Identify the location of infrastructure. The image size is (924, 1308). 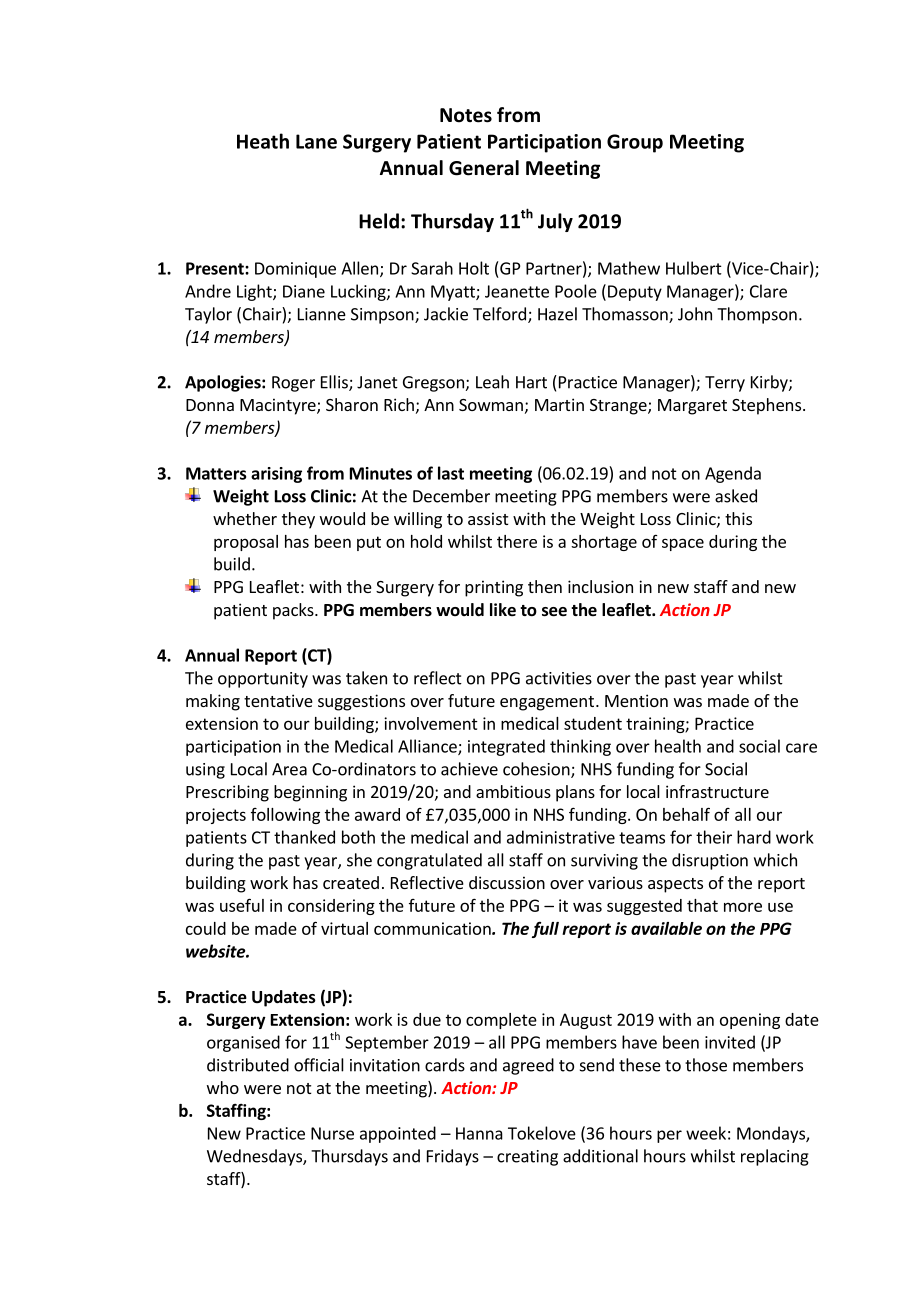
(717, 791).
